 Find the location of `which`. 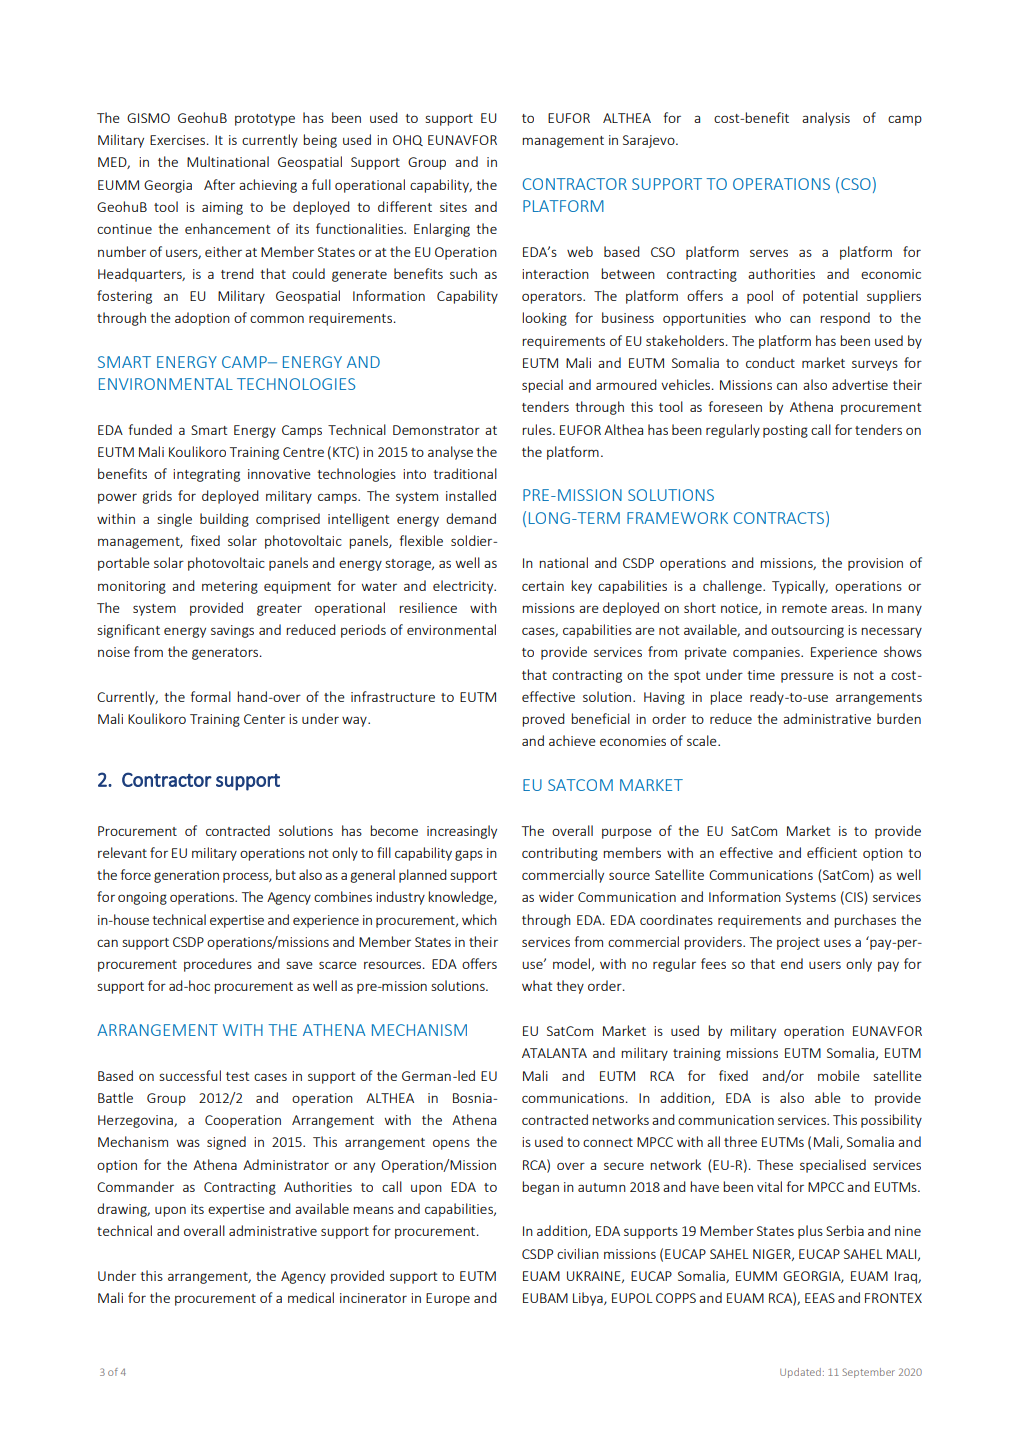

which is located at coordinates (479, 919).
